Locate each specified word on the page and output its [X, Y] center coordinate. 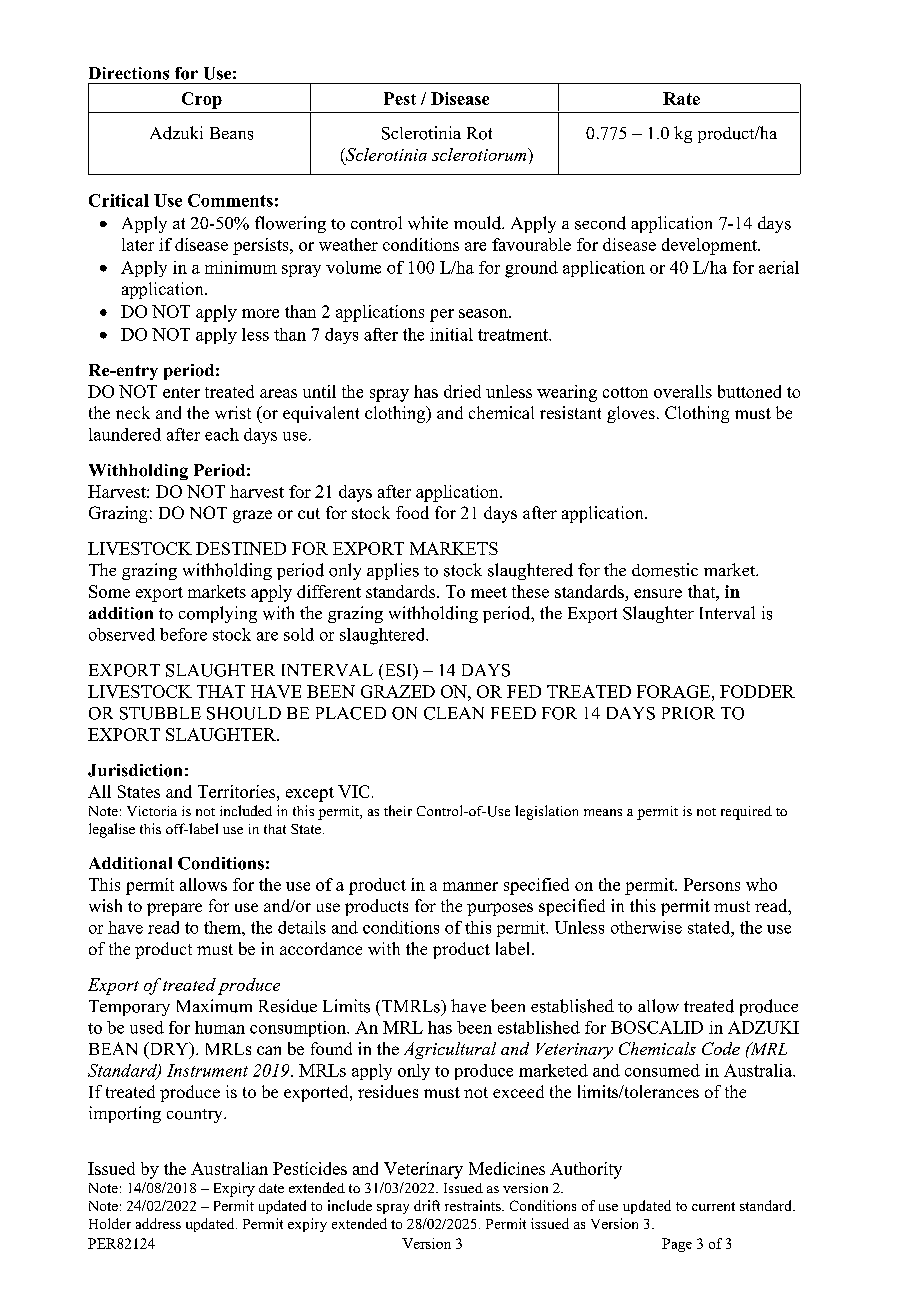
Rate [681, 98]
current [713, 1206]
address [158, 1223]
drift [427, 1205]
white [428, 223]
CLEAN [454, 713]
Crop [202, 100]
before [183, 634]
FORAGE [675, 691]
